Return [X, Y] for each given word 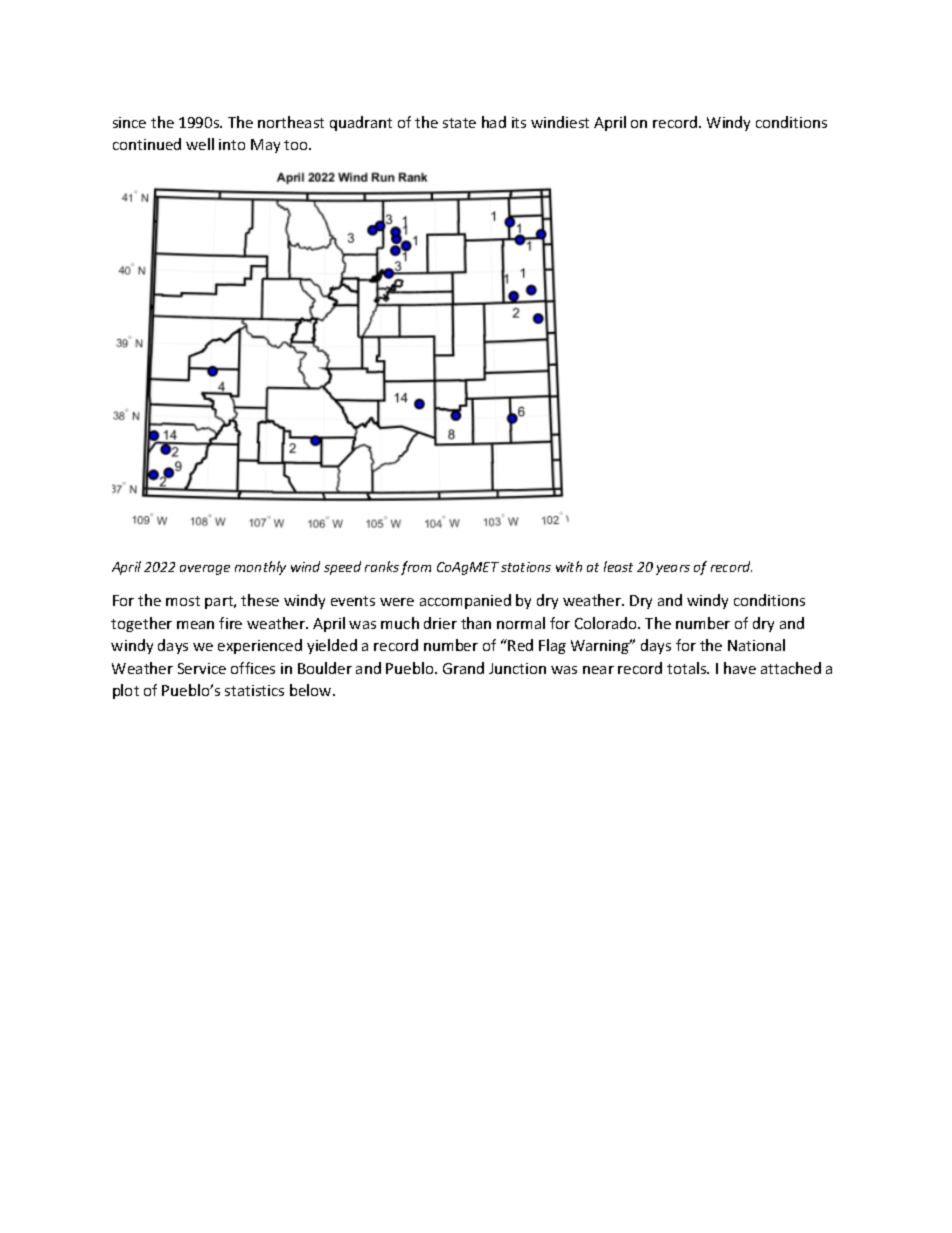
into [232, 144]
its [519, 122]
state [459, 123]
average [205, 570]
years [673, 570]
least [618, 566]
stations [526, 567]
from [416, 568]
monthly [260, 568]
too [297, 145]
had [494, 122]
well [200, 144]
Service [202, 668]
